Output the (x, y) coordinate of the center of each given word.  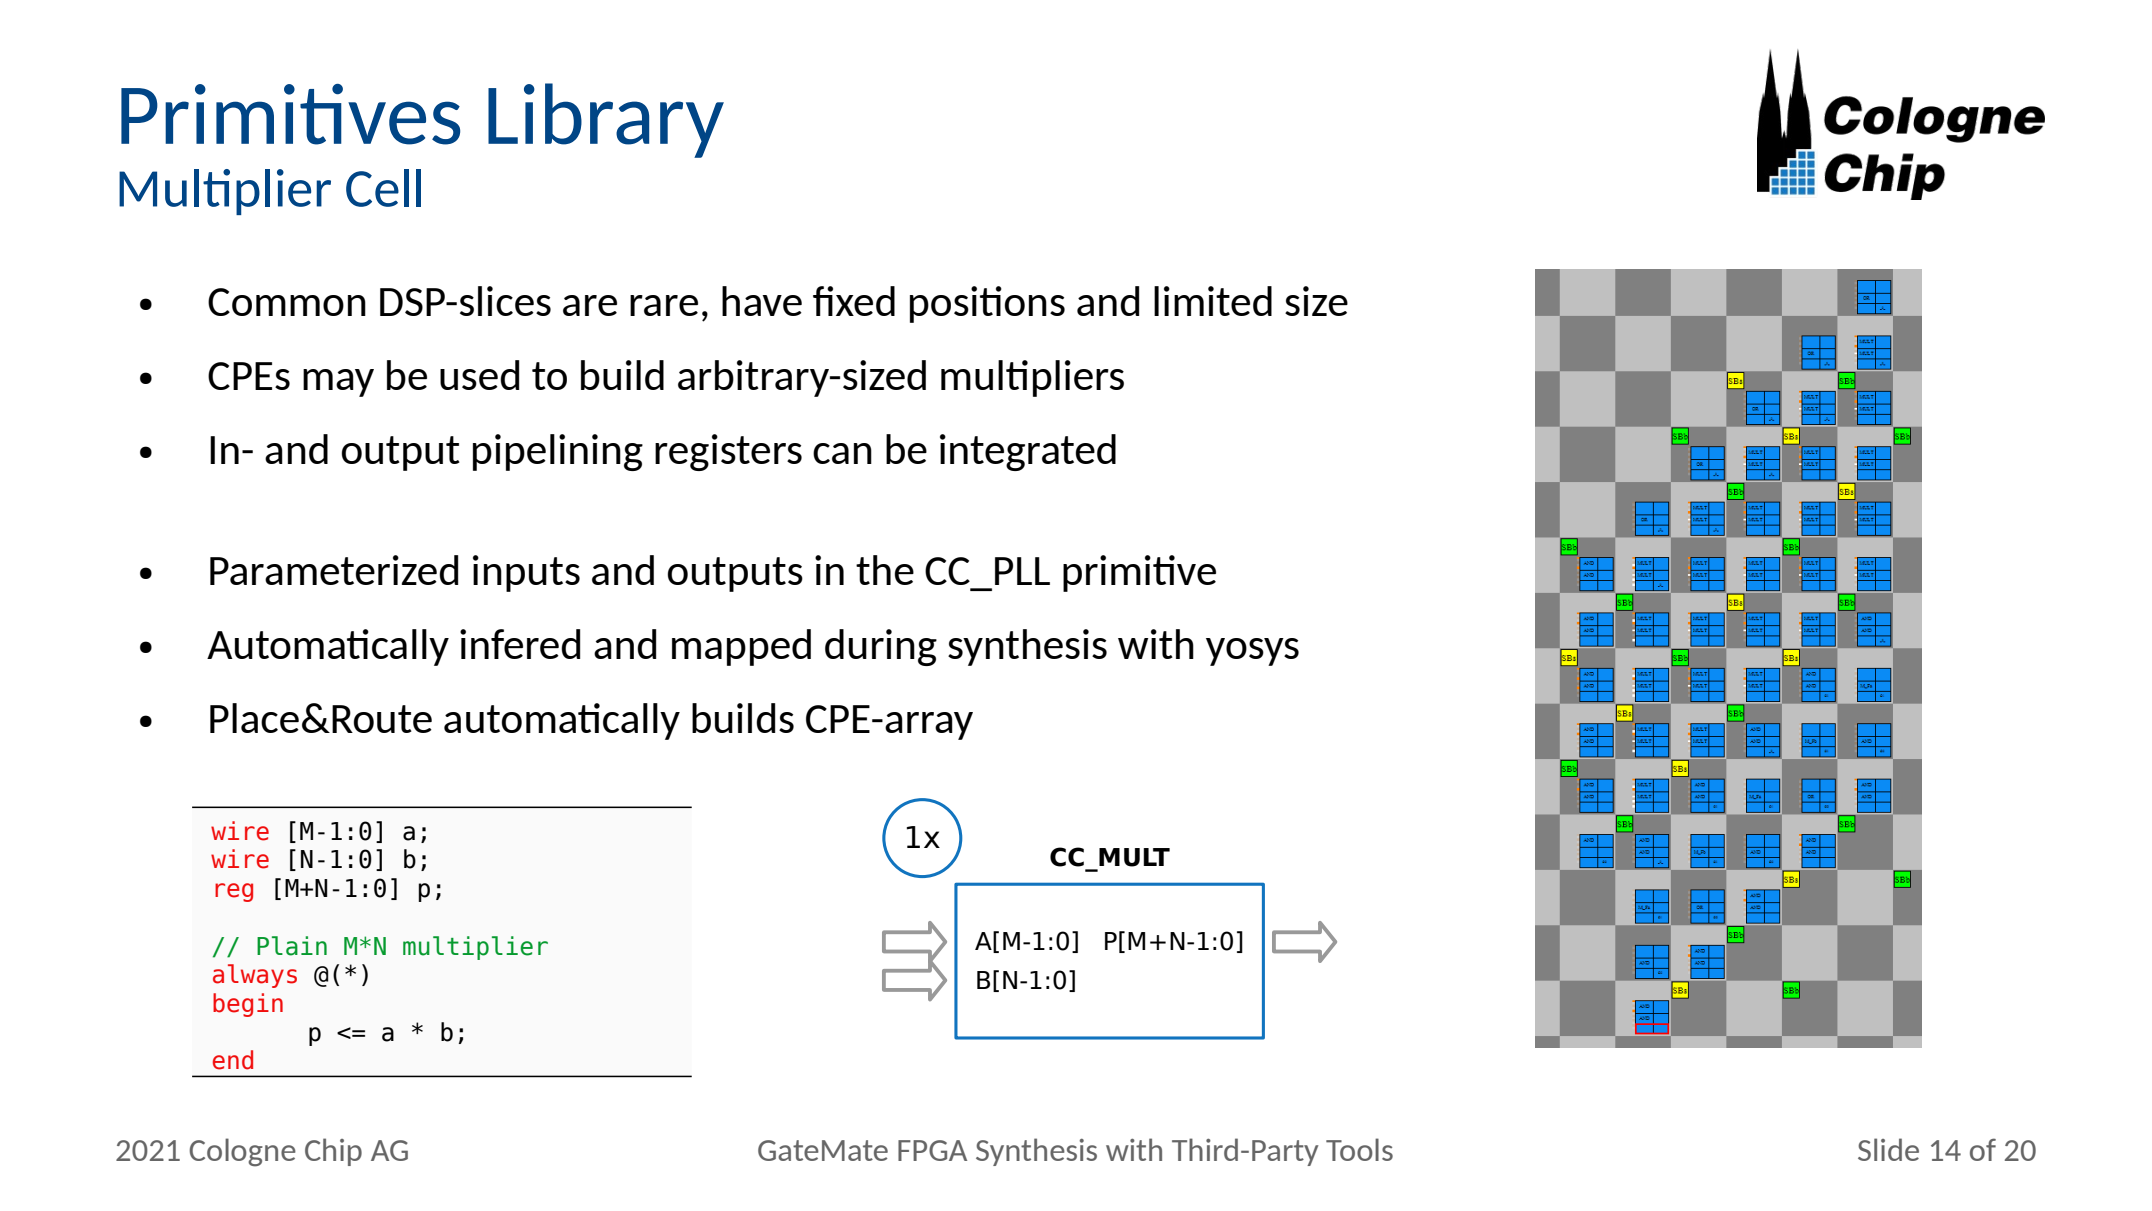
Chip (333, 1152)
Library (606, 120)
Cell (383, 188)
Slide (1888, 1149)
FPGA (932, 1150)
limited (1213, 301)
